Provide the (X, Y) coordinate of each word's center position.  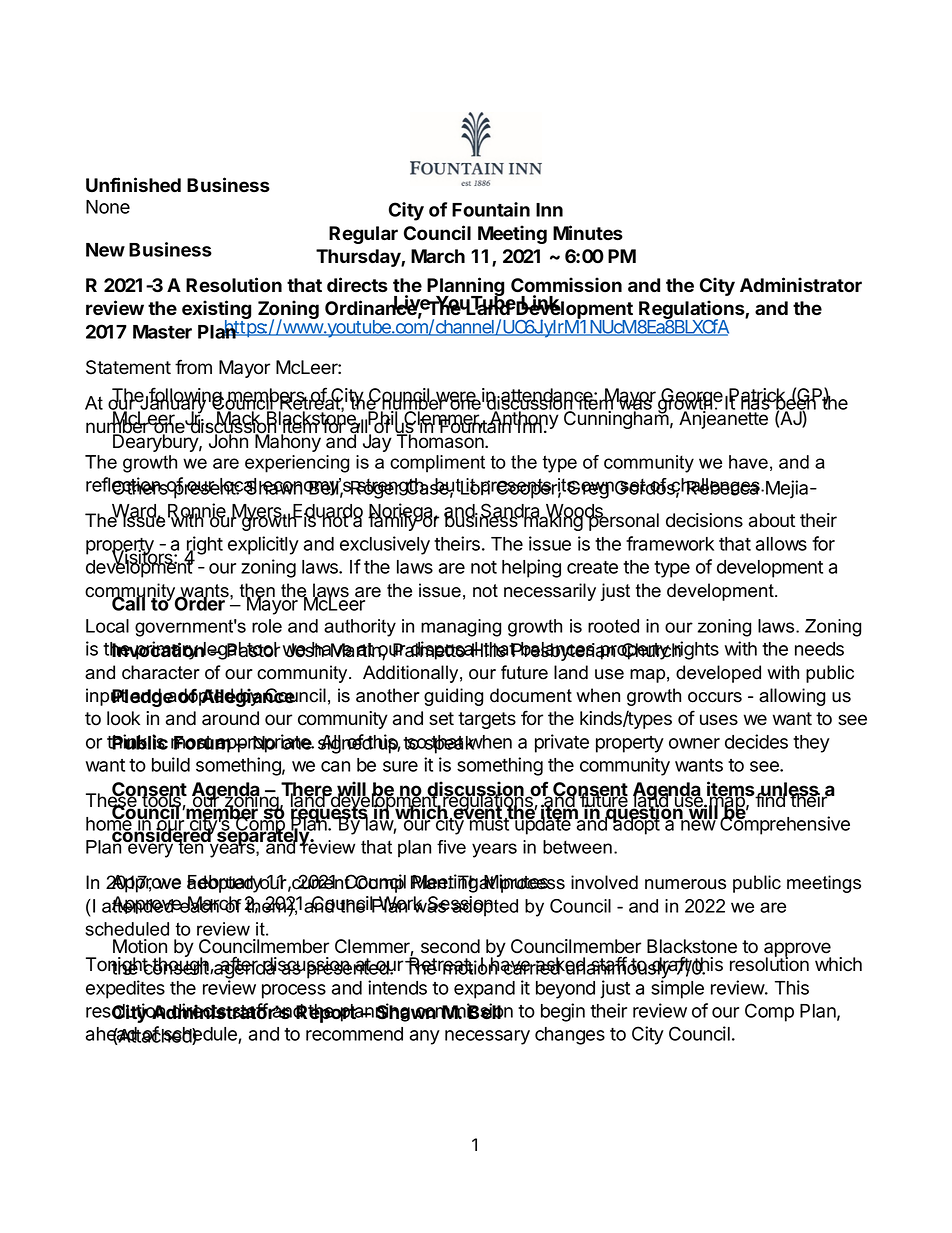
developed (718, 674)
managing (461, 628)
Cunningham (617, 419)
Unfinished (133, 185)
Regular (363, 235)
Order (201, 603)
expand (484, 990)
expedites (125, 989)
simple (677, 989)
